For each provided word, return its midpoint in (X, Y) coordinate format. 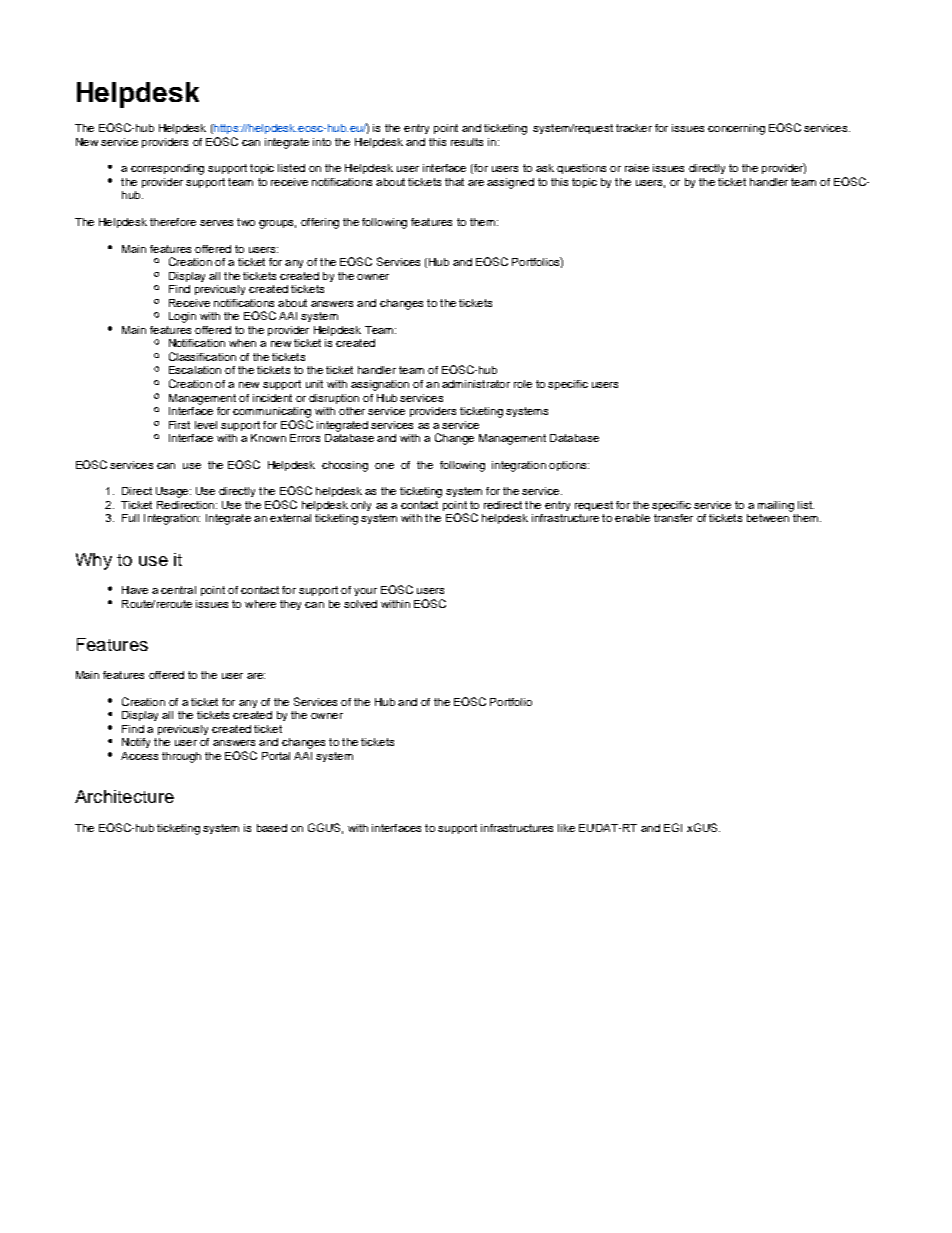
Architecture (124, 796)
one (384, 466)
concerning (736, 129)
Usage (173, 492)
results (467, 142)
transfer (673, 518)
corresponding (167, 169)
